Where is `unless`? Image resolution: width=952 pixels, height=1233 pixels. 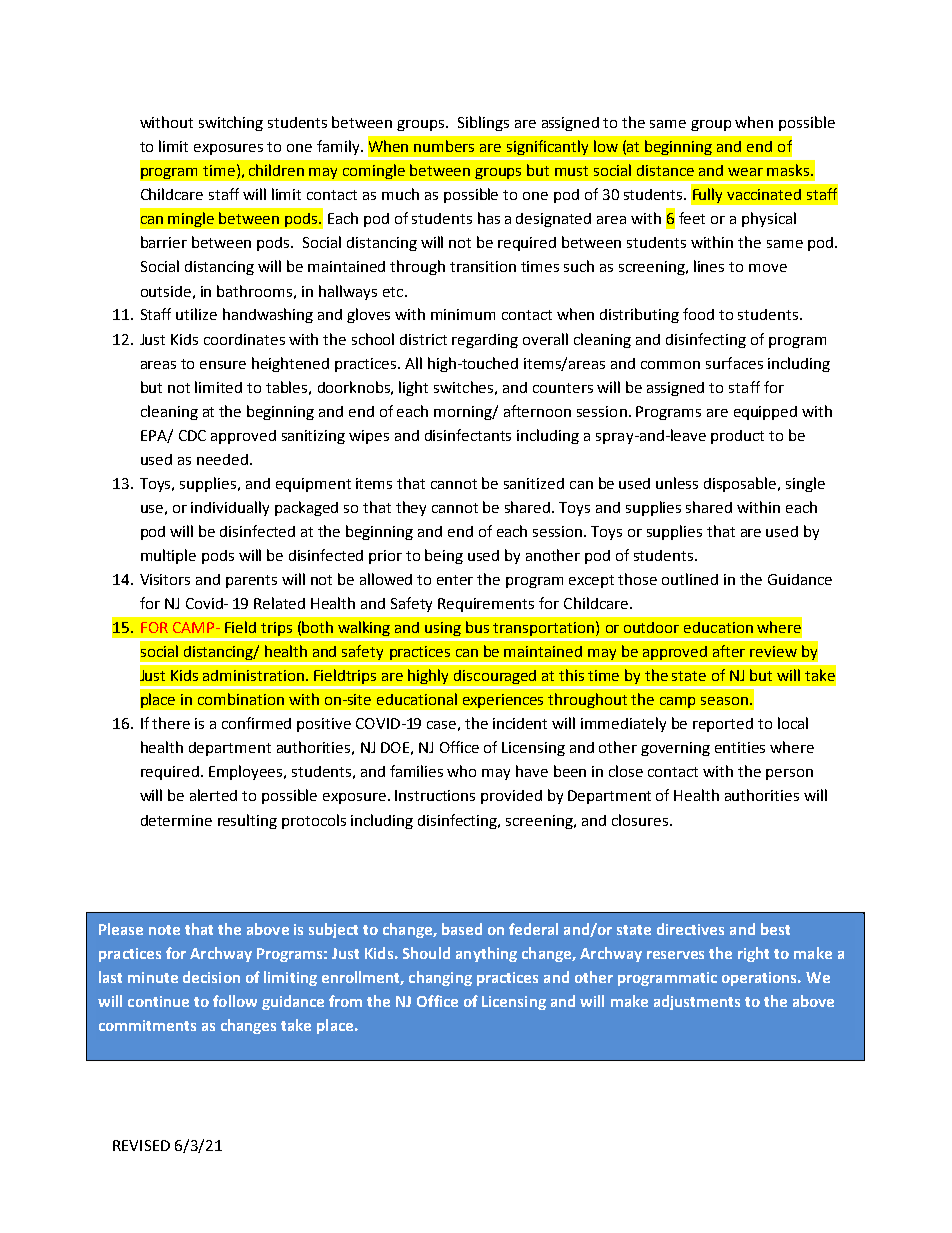
unless is located at coordinates (677, 483).
